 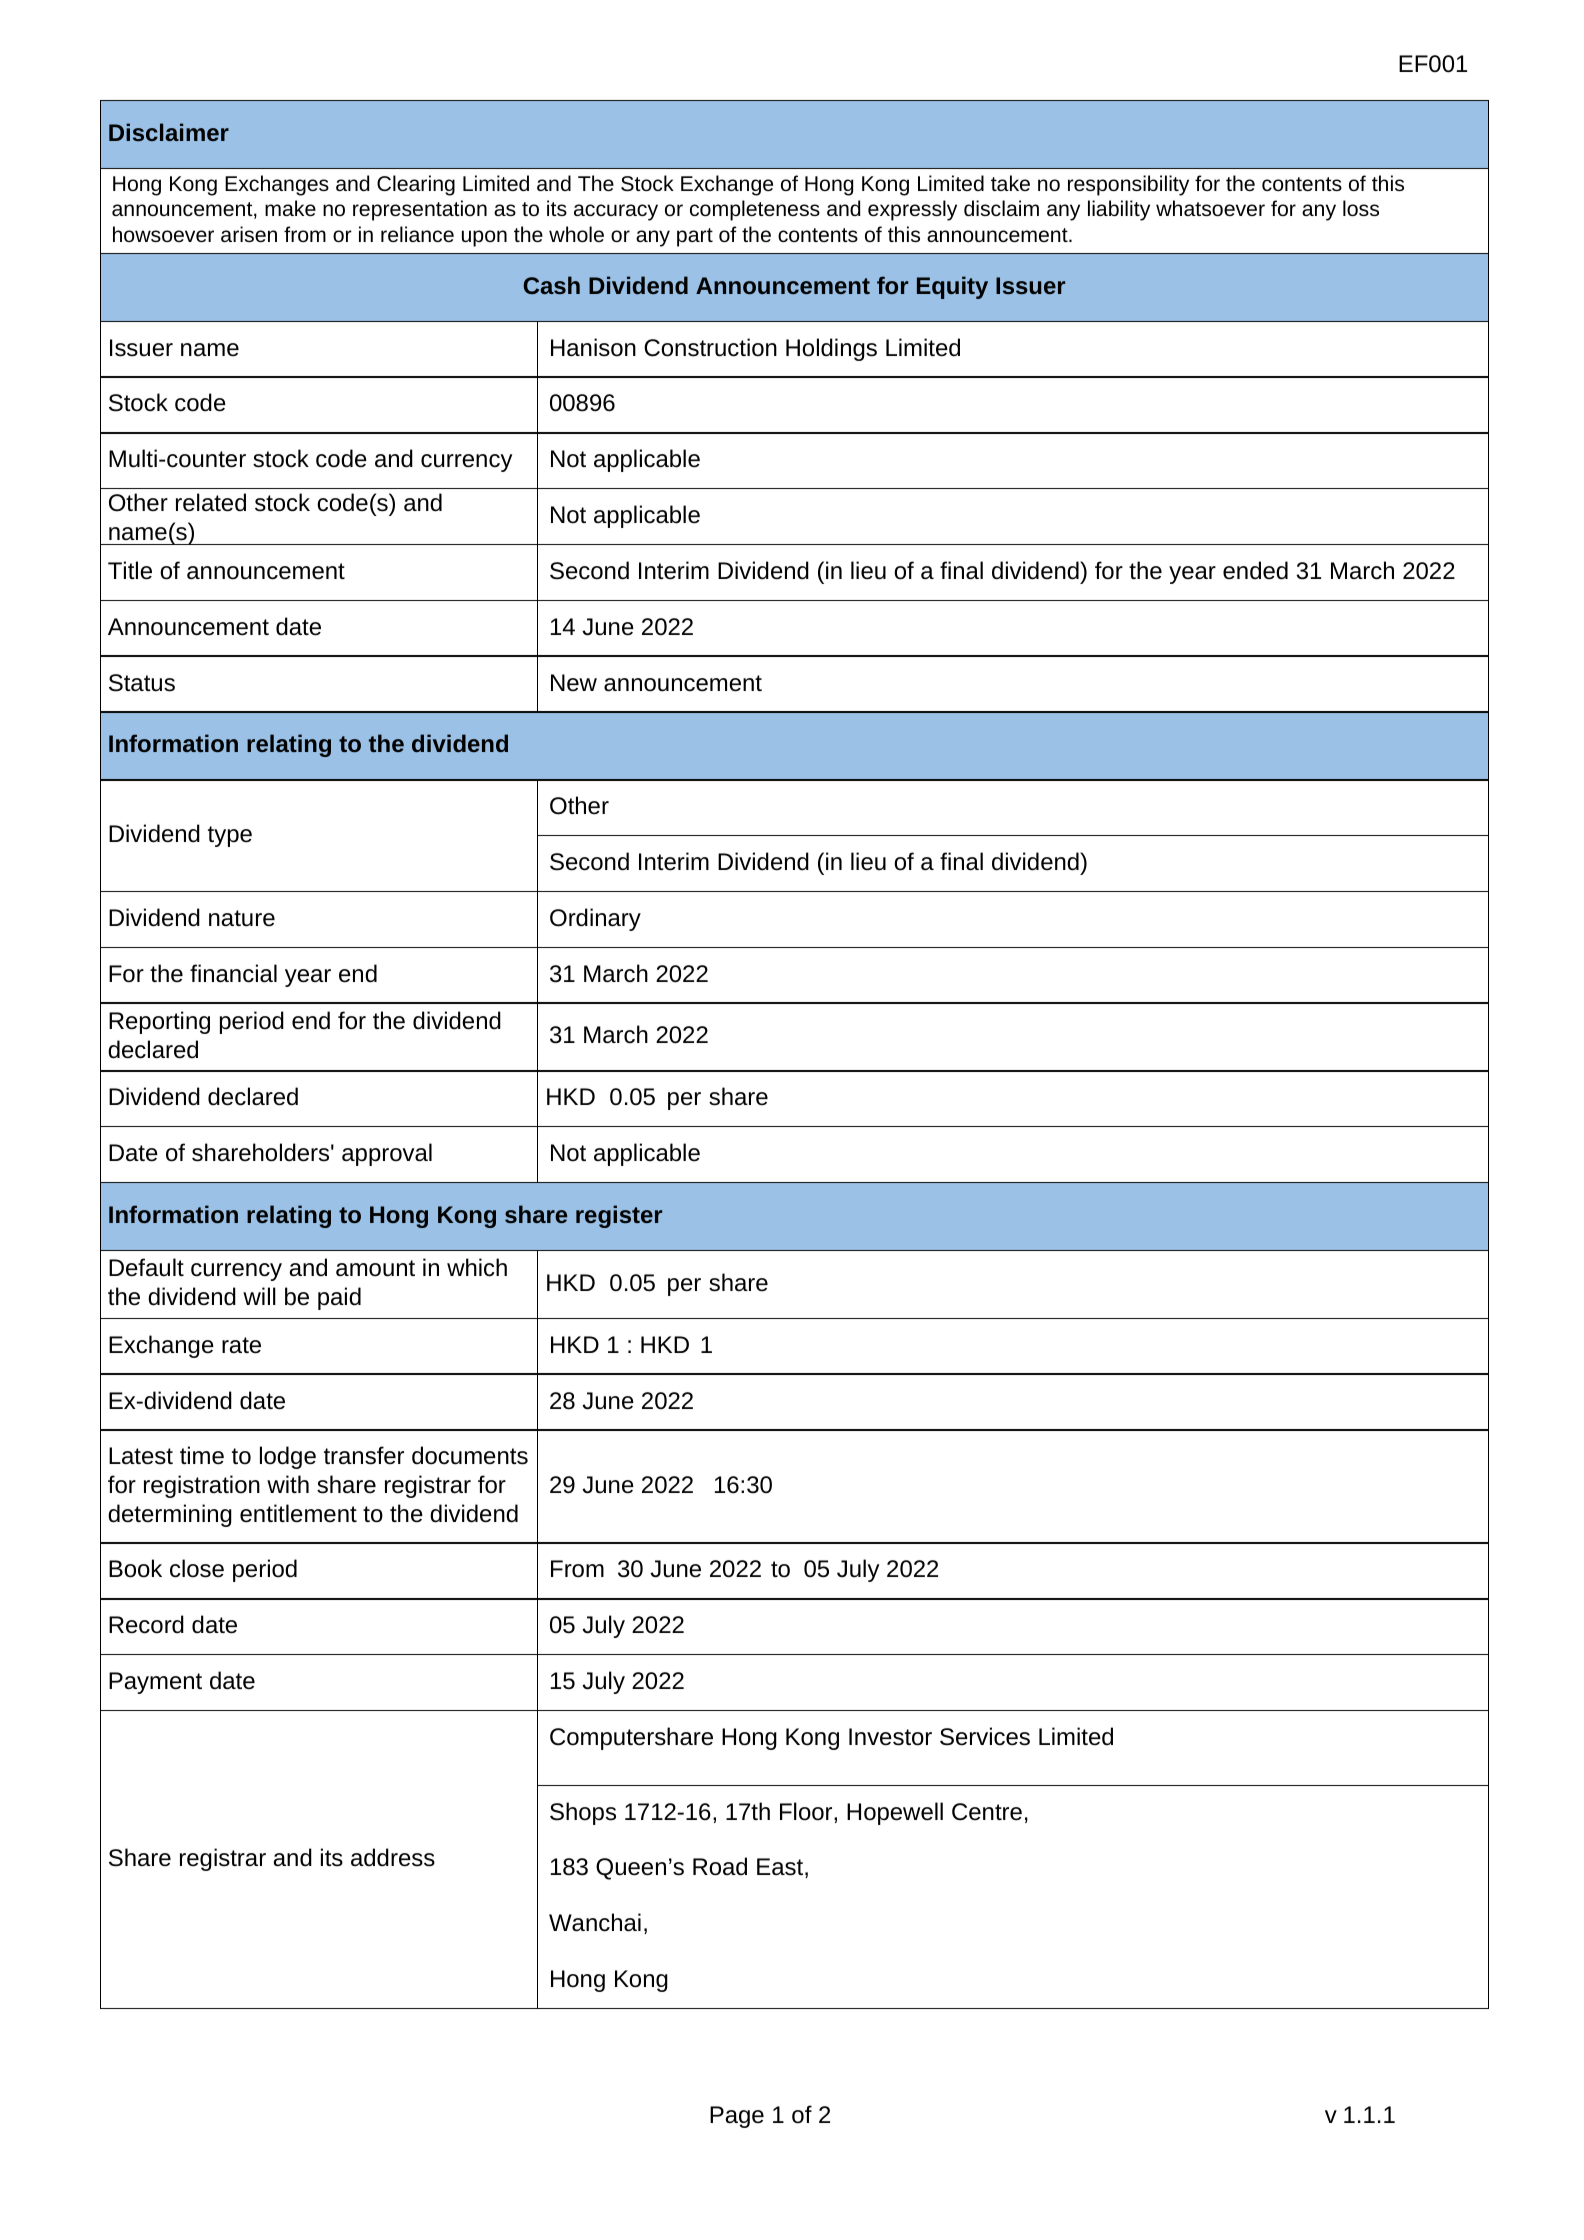 What do you see at coordinates (985, 1736) in the image?
I see `Services` at bounding box center [985, 1736].
